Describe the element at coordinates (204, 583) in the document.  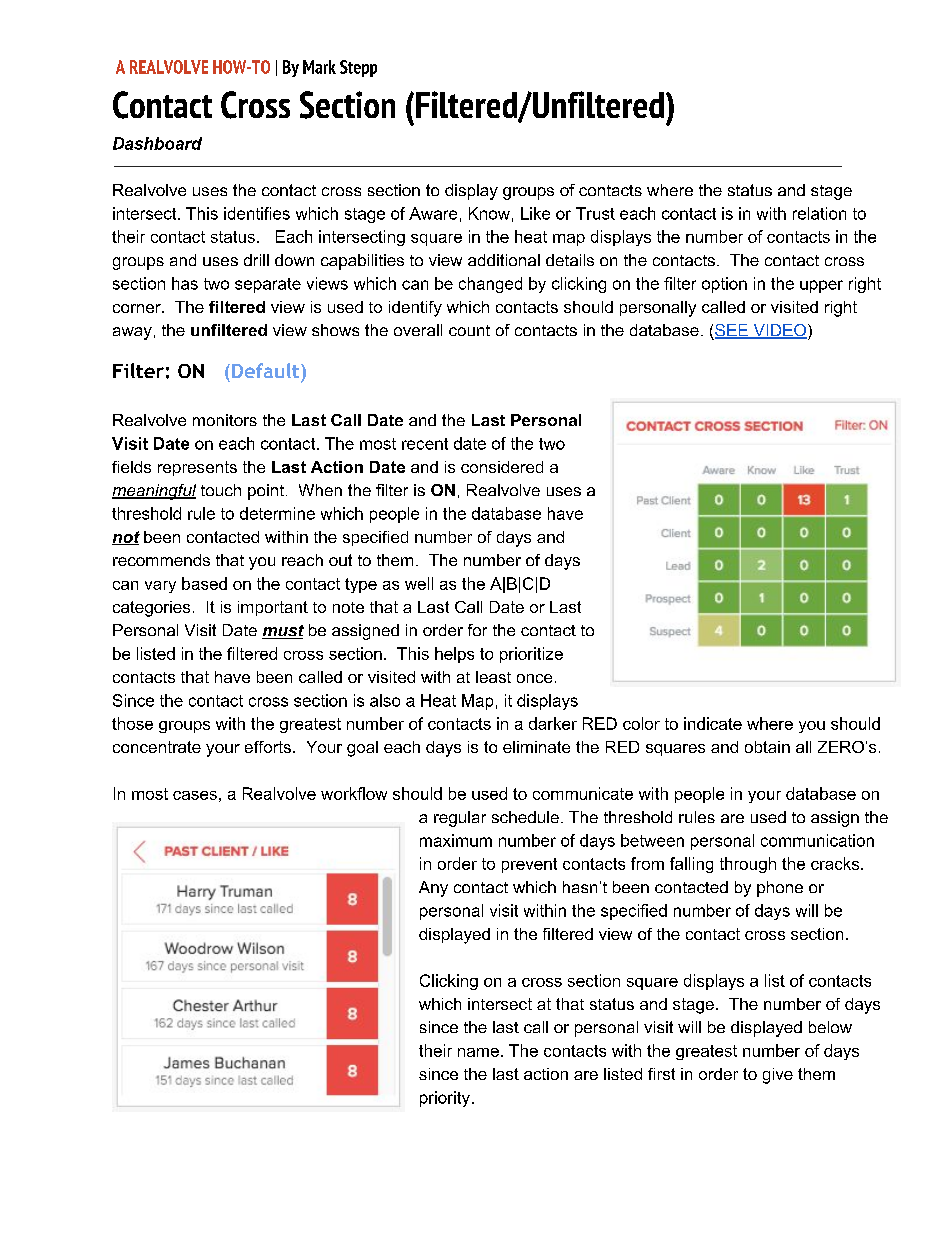
I see `based` at that location.
